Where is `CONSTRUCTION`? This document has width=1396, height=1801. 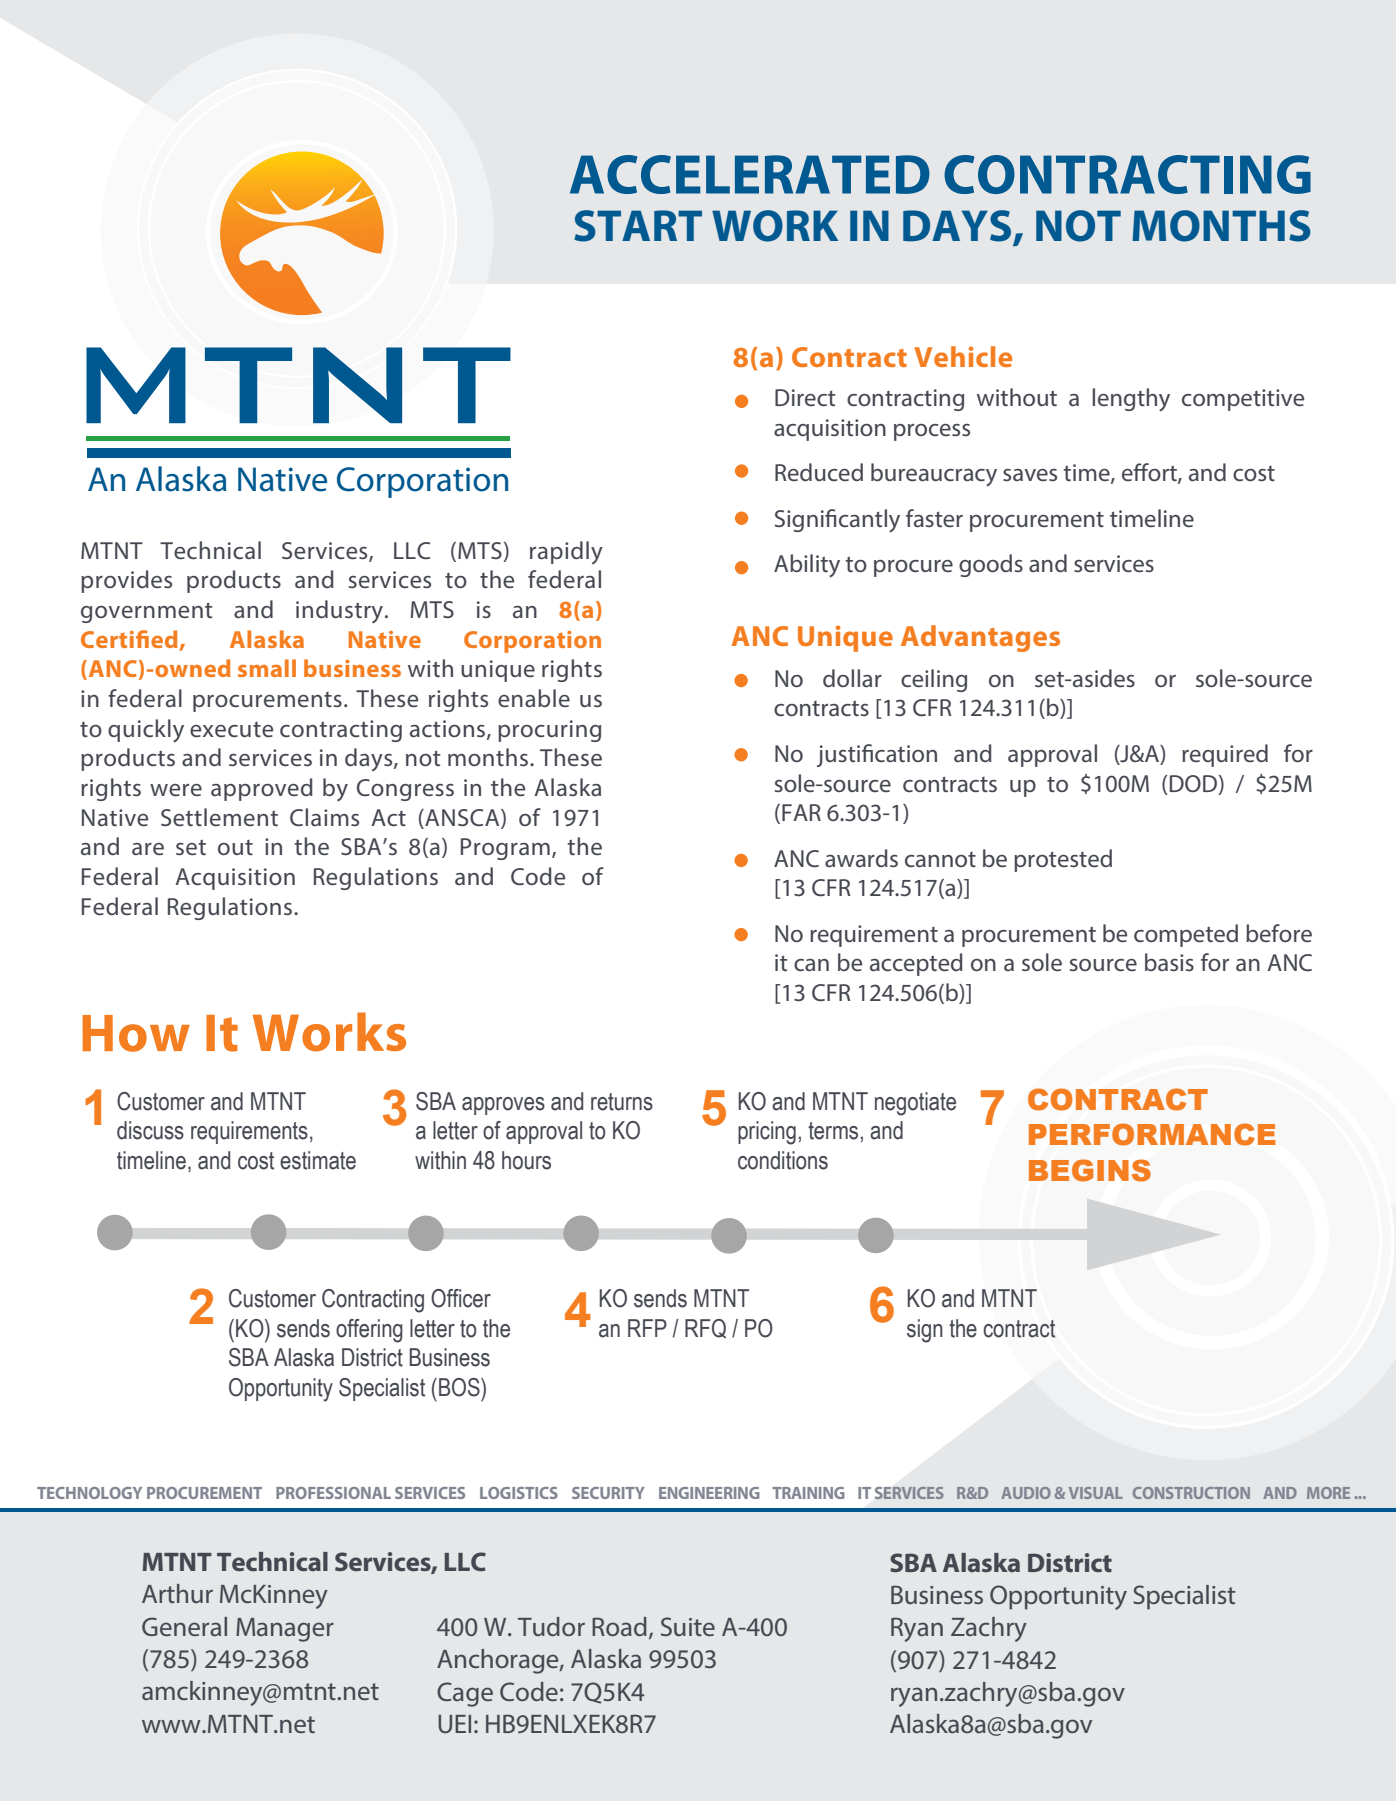
CONSTRUCTION is located at coordinates (1191, 1493).
